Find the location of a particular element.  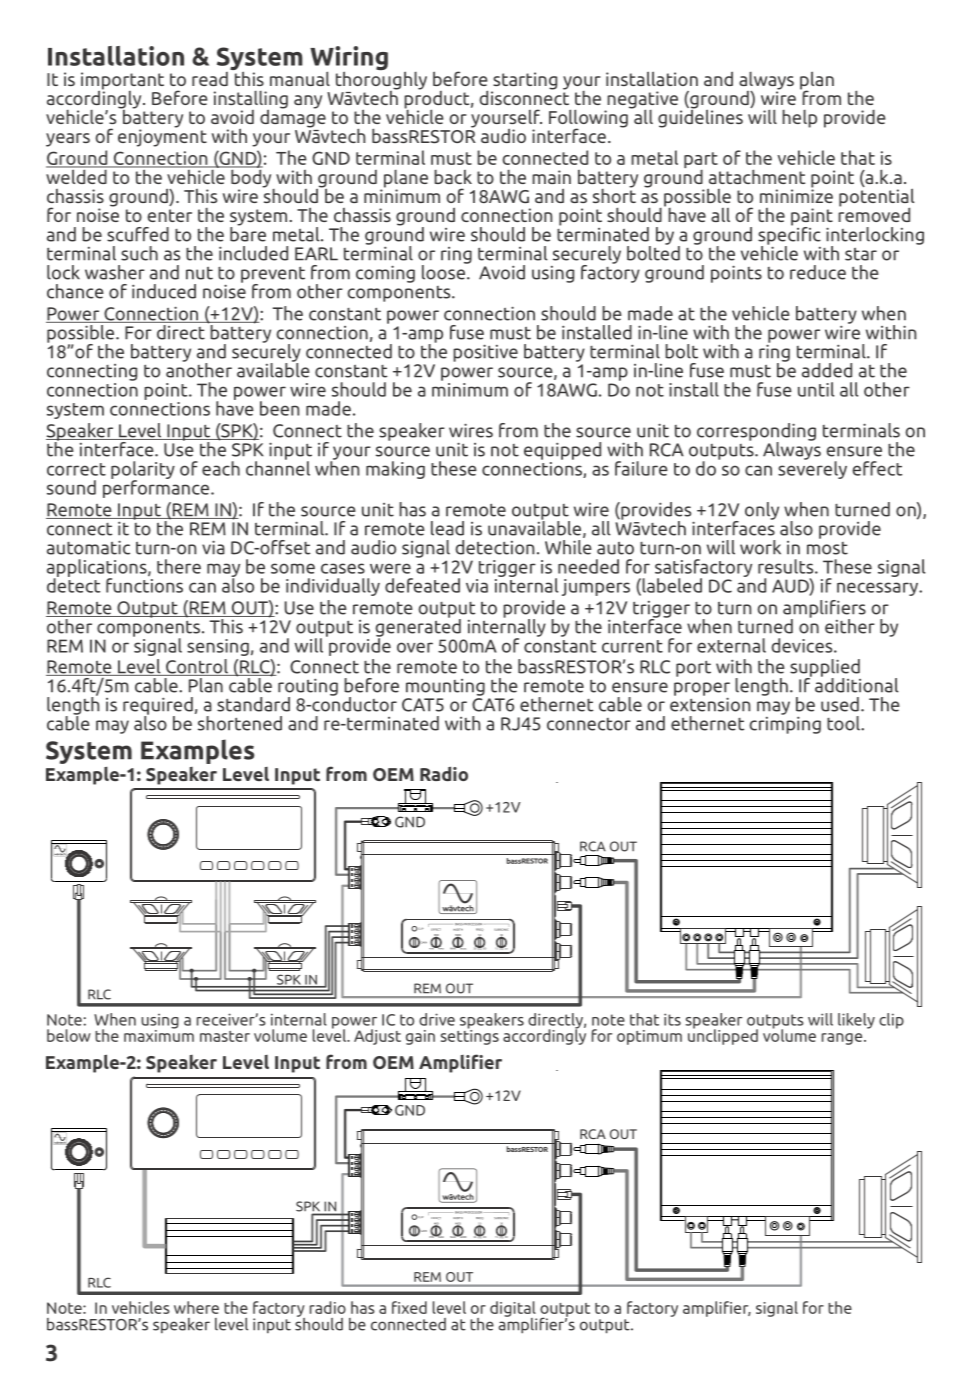

crimping is located at coordinates (785, 724).
